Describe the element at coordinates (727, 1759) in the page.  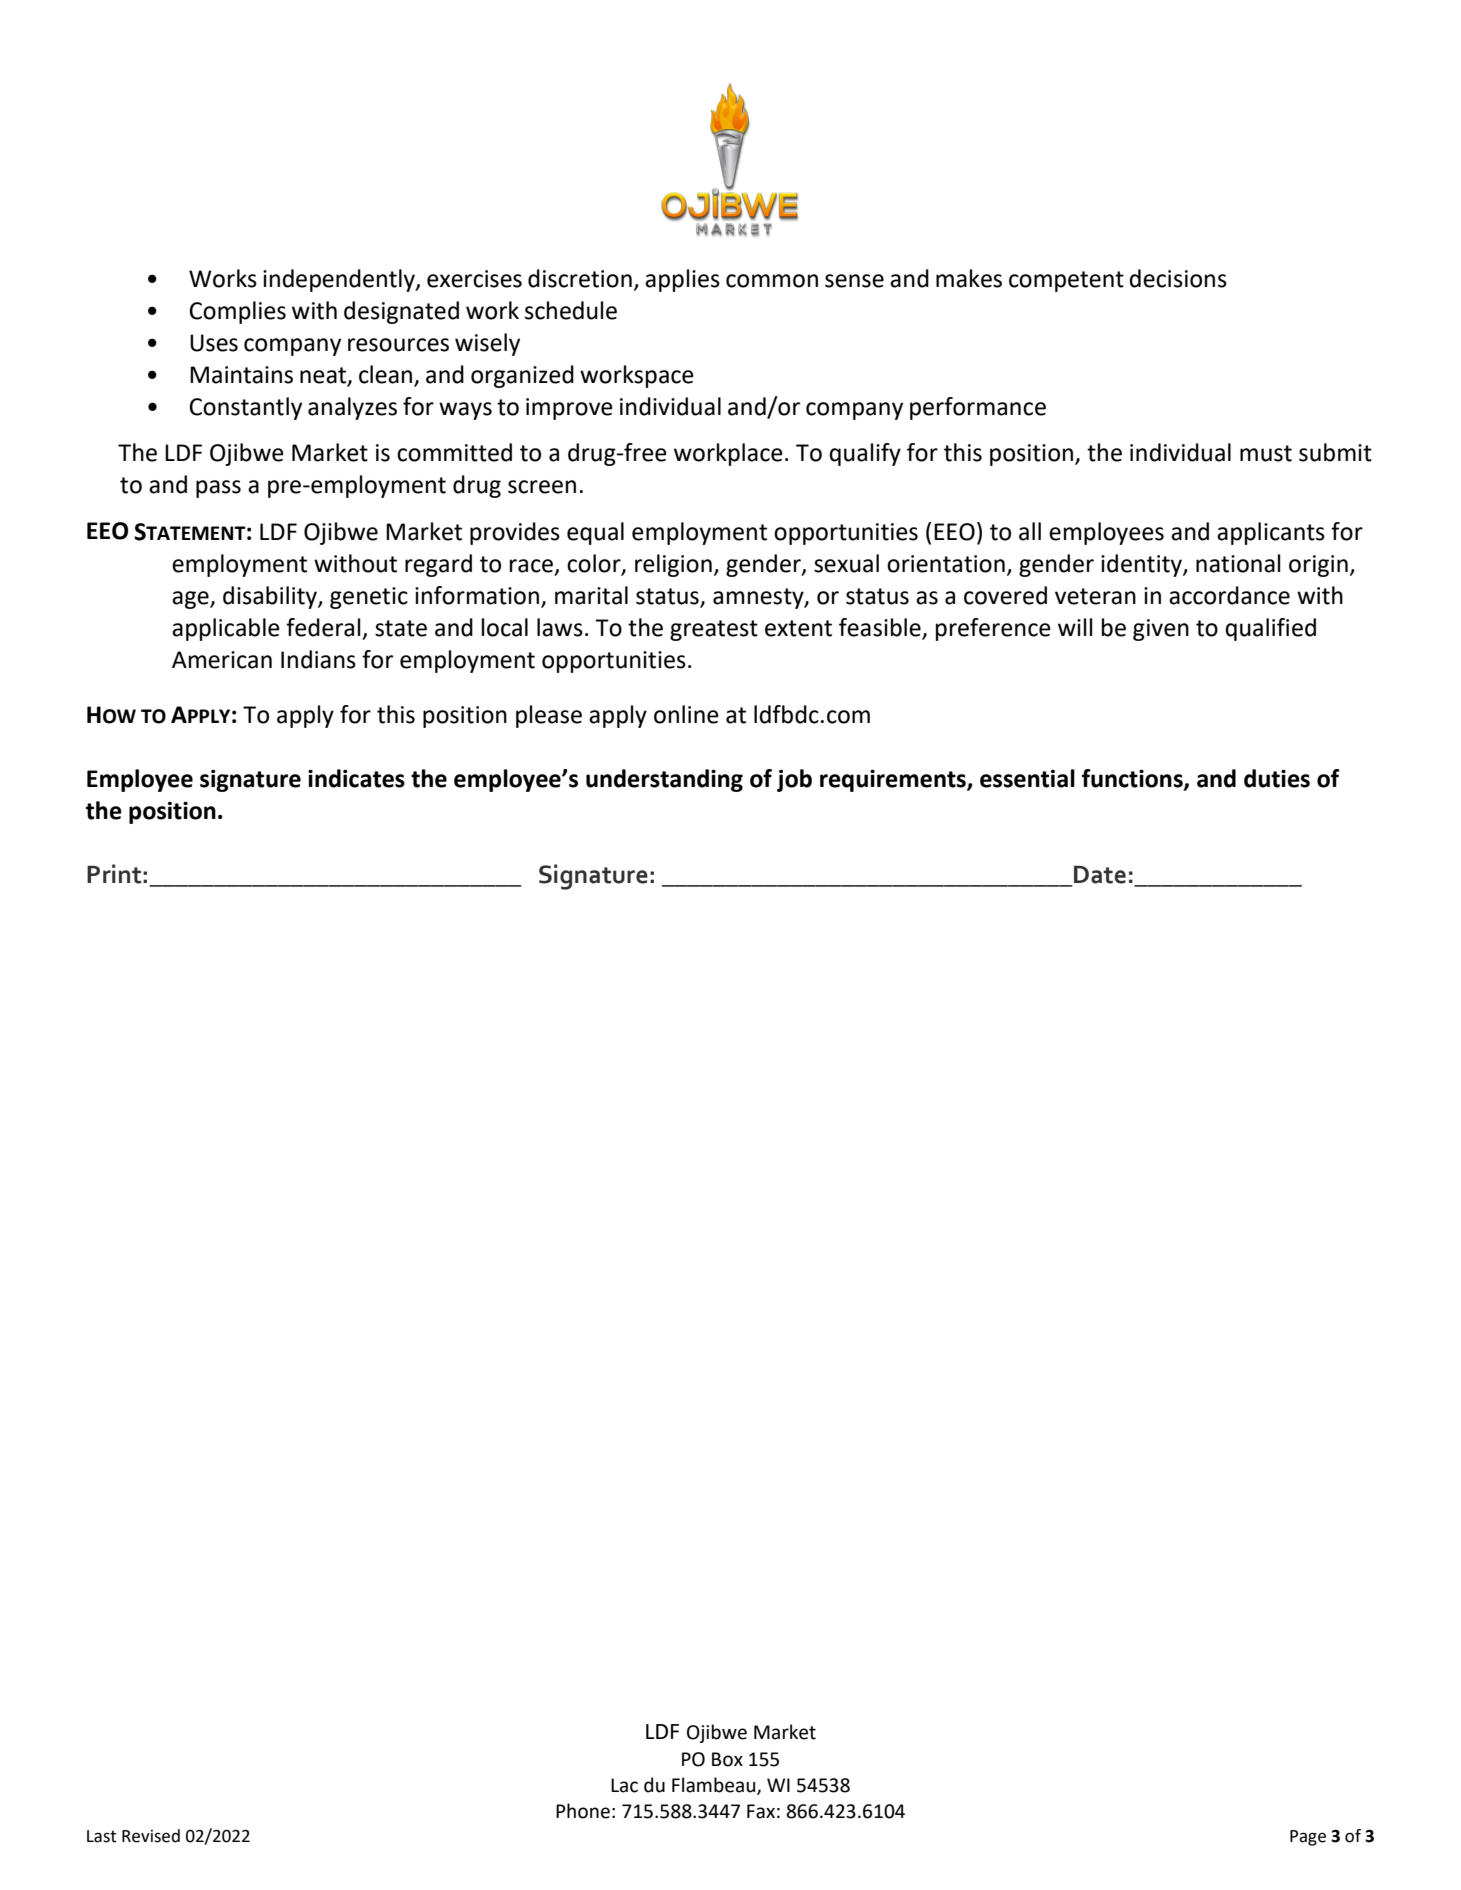
I see `Box` at that location.
